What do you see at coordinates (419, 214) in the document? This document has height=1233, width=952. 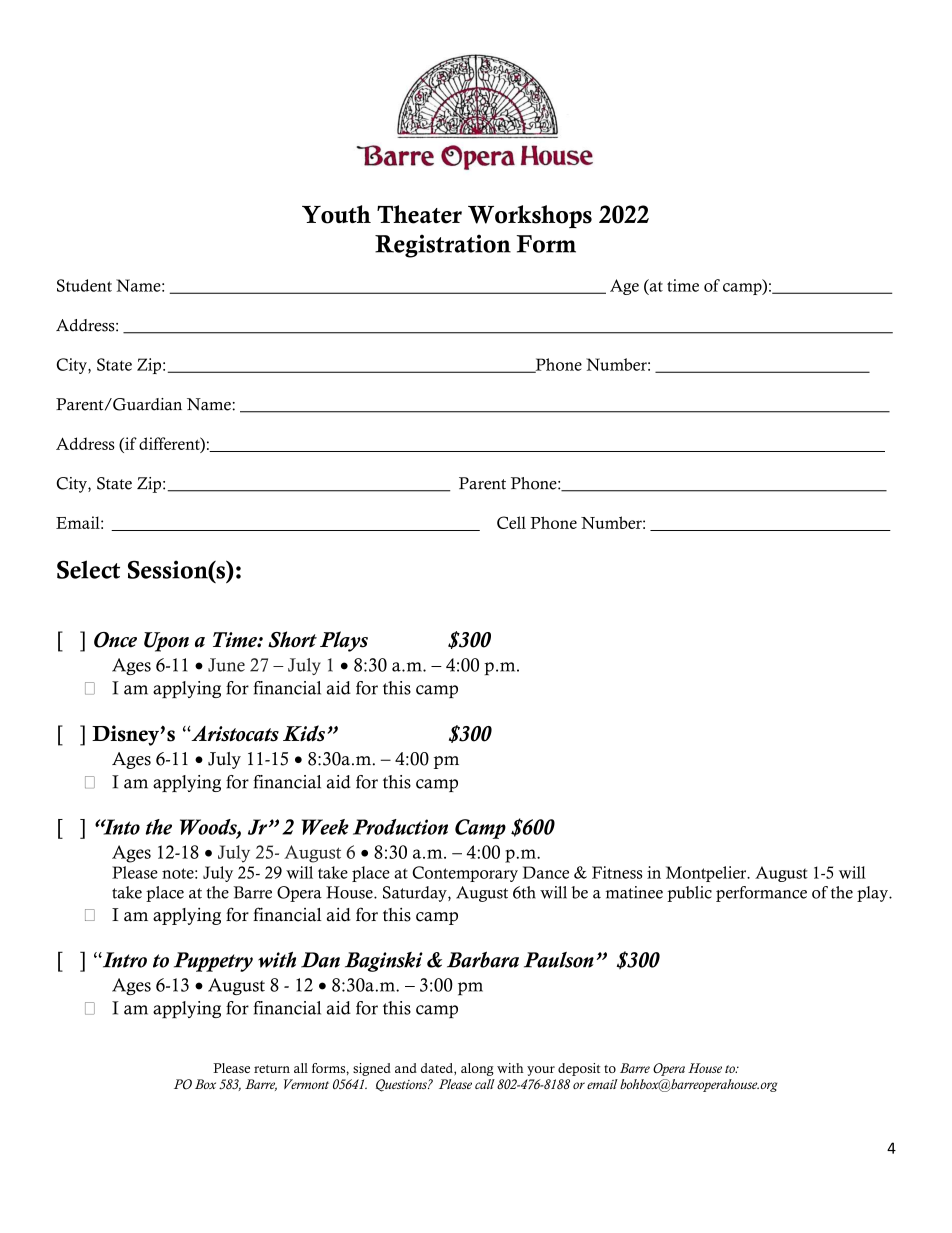 I see `Theater` at bounding box center [419, 214].
